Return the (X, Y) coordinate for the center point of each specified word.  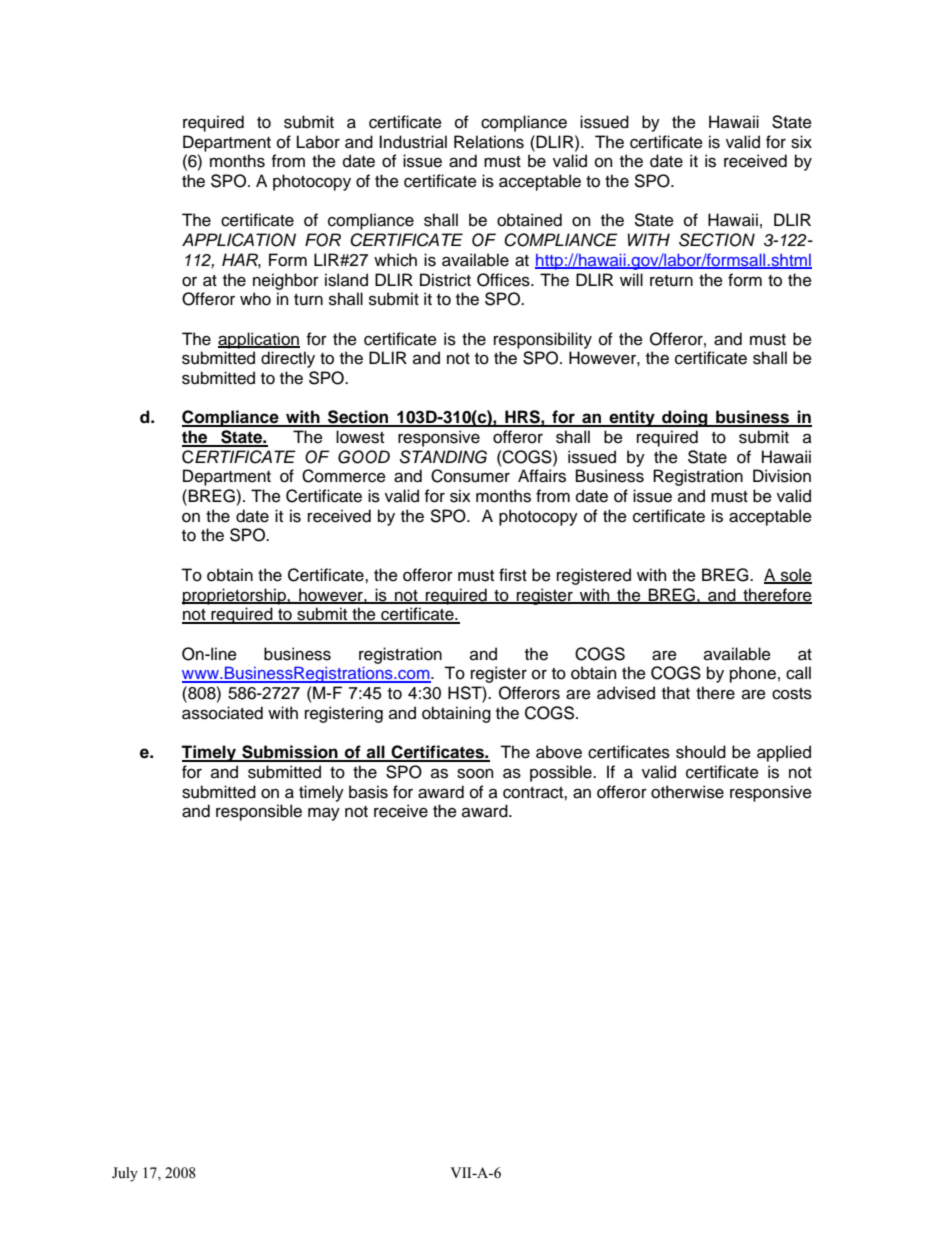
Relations (489, 142)
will (631, 279)
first (513, 575)
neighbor (286, 281)
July (125, 1174)
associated (222, 713)
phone (753, 674)
